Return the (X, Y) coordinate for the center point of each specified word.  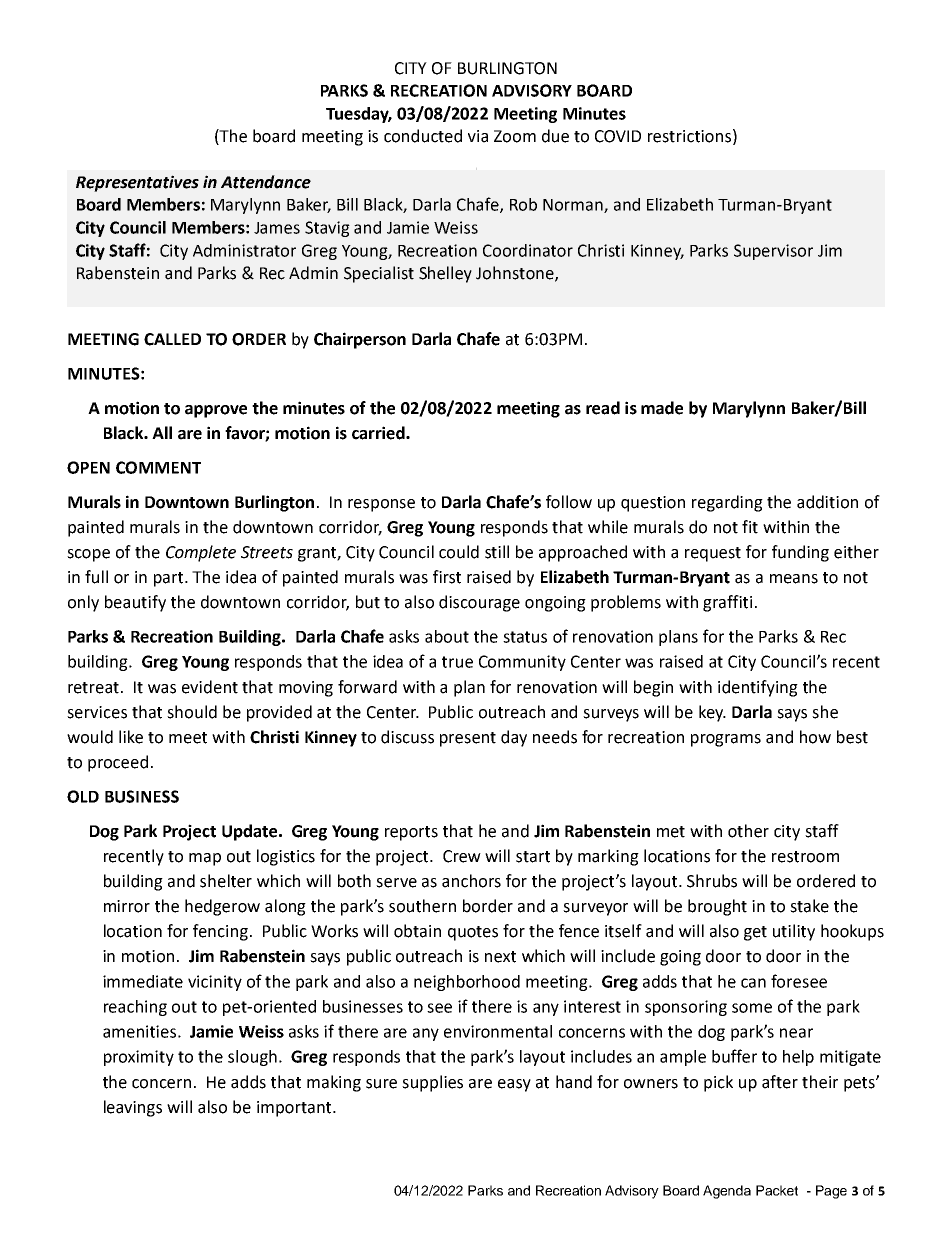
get (755, 933)
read (603, 408)
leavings (133, 1108)
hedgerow (222, 907)
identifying (758, 688)
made (662, 408)
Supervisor (773, 252)
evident (210, 687)
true (457, 662)
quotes (473, 933)
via (478, 136)
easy (514, 1085)
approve (216, 411)
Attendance (266, 182)
